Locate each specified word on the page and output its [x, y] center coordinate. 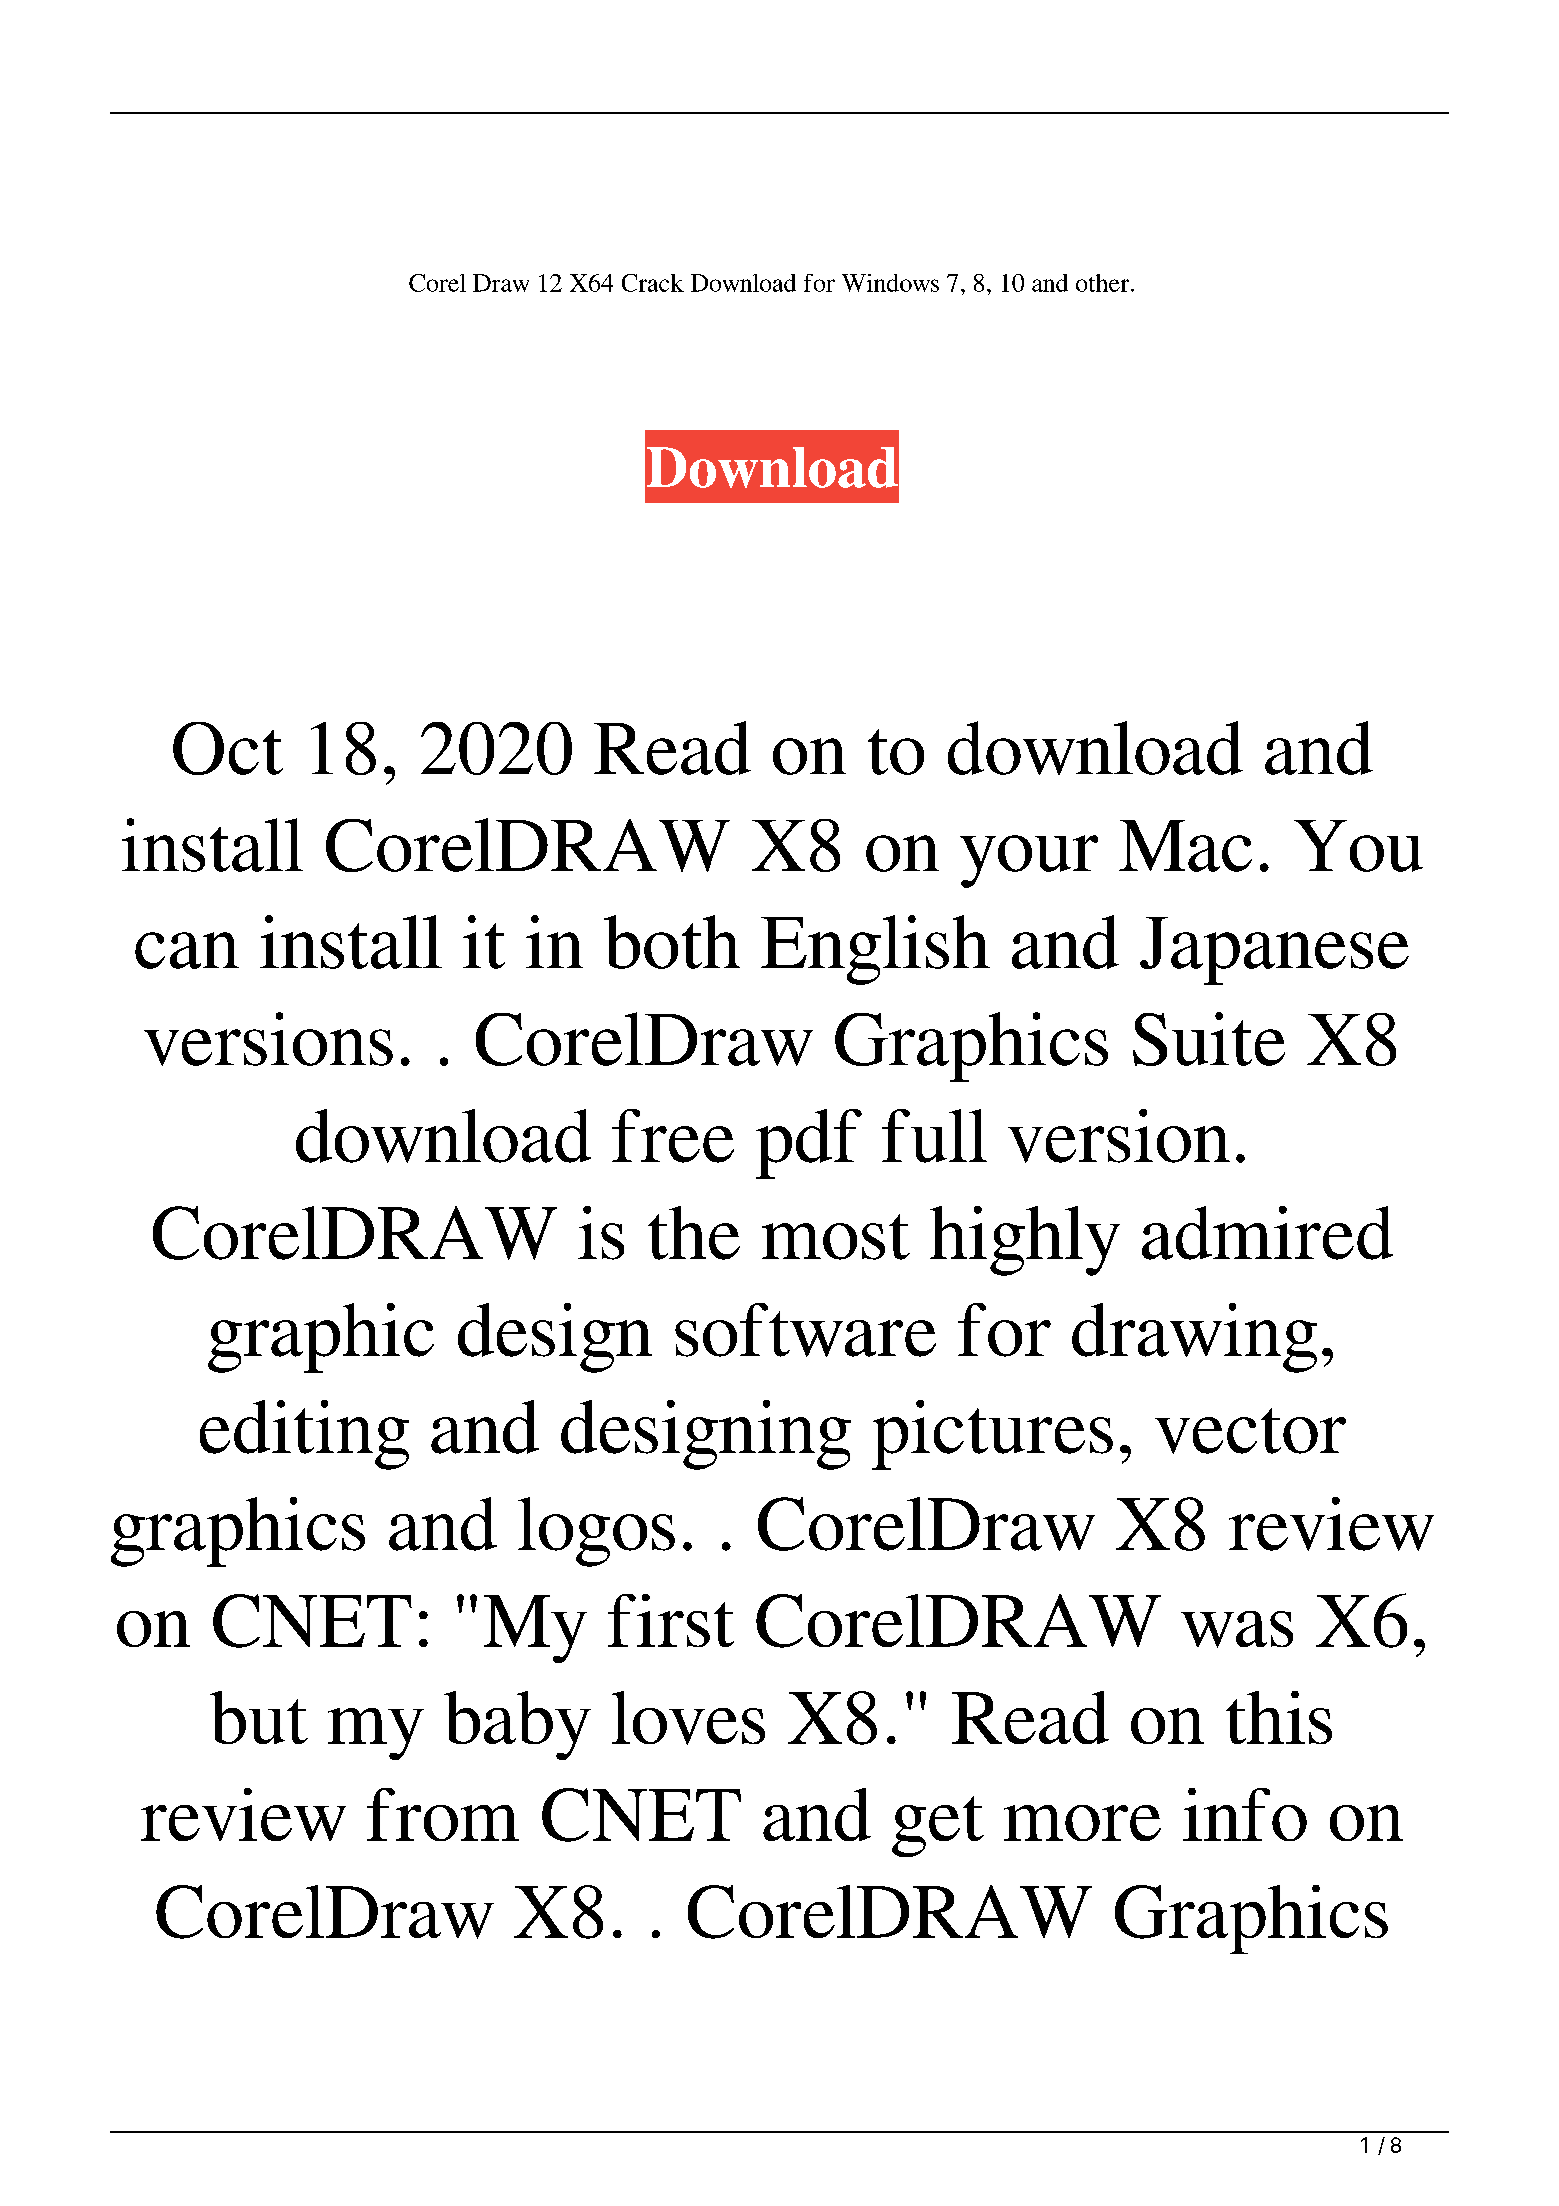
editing [304, 1435]
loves [688, 1718]
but [259, 1717]
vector [1250, 1431]
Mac [1185, 846]
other [1104, 283]
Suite [1209, 1039]
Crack [653, 283]
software [805, 1330]
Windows [890, 283]
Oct [228, 748]
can [187, 950]
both [672, 942]
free [673, 1136]
